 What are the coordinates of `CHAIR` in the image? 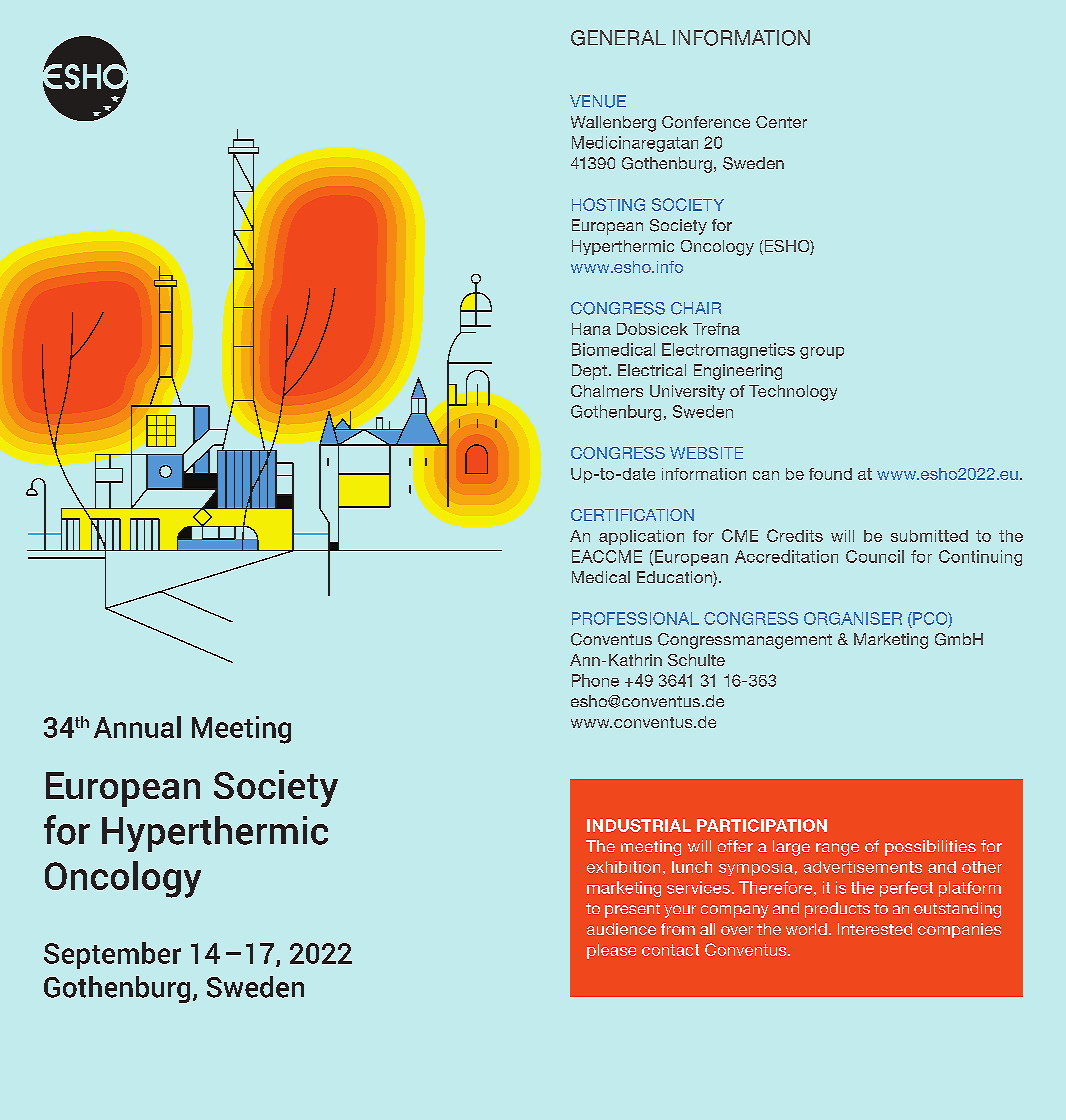 It's located at (696, 308).
